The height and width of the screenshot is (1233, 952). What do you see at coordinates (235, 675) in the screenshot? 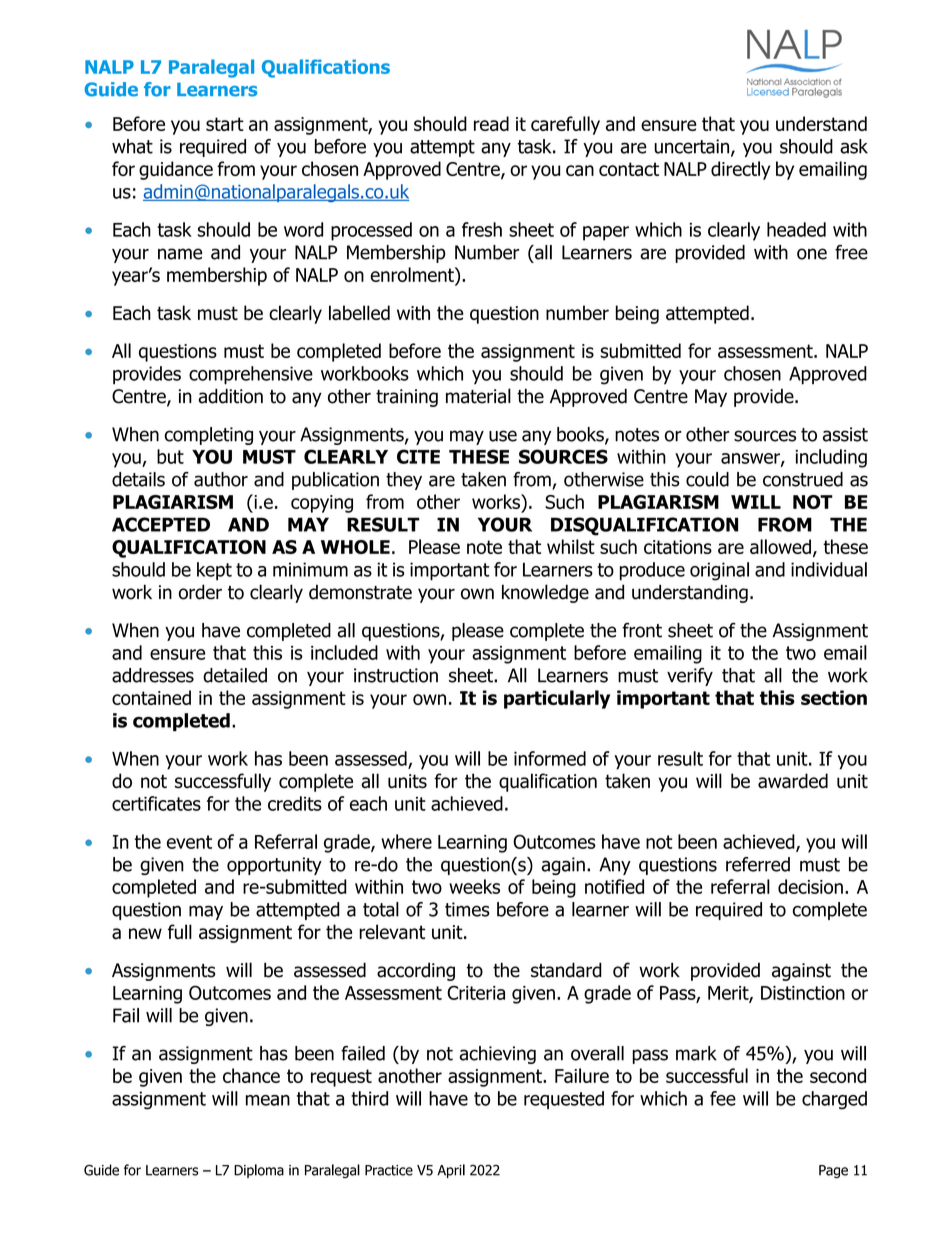
I see `detailed` at bounding box center [235, 675].
